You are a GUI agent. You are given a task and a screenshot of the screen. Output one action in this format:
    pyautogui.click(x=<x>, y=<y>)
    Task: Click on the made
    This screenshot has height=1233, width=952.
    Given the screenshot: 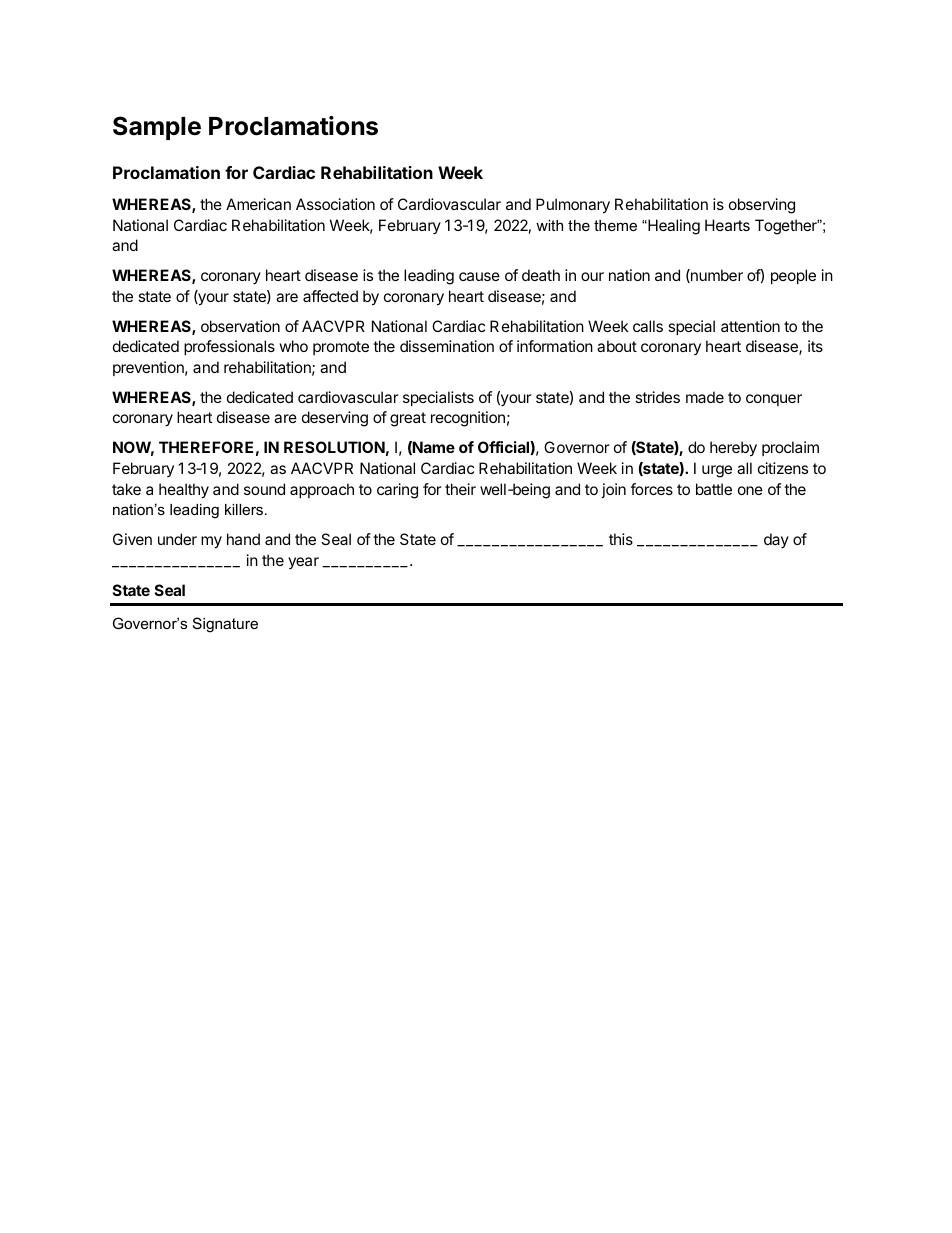 What is the action you would take?
    pyautogui.click(x=705, y=397)
